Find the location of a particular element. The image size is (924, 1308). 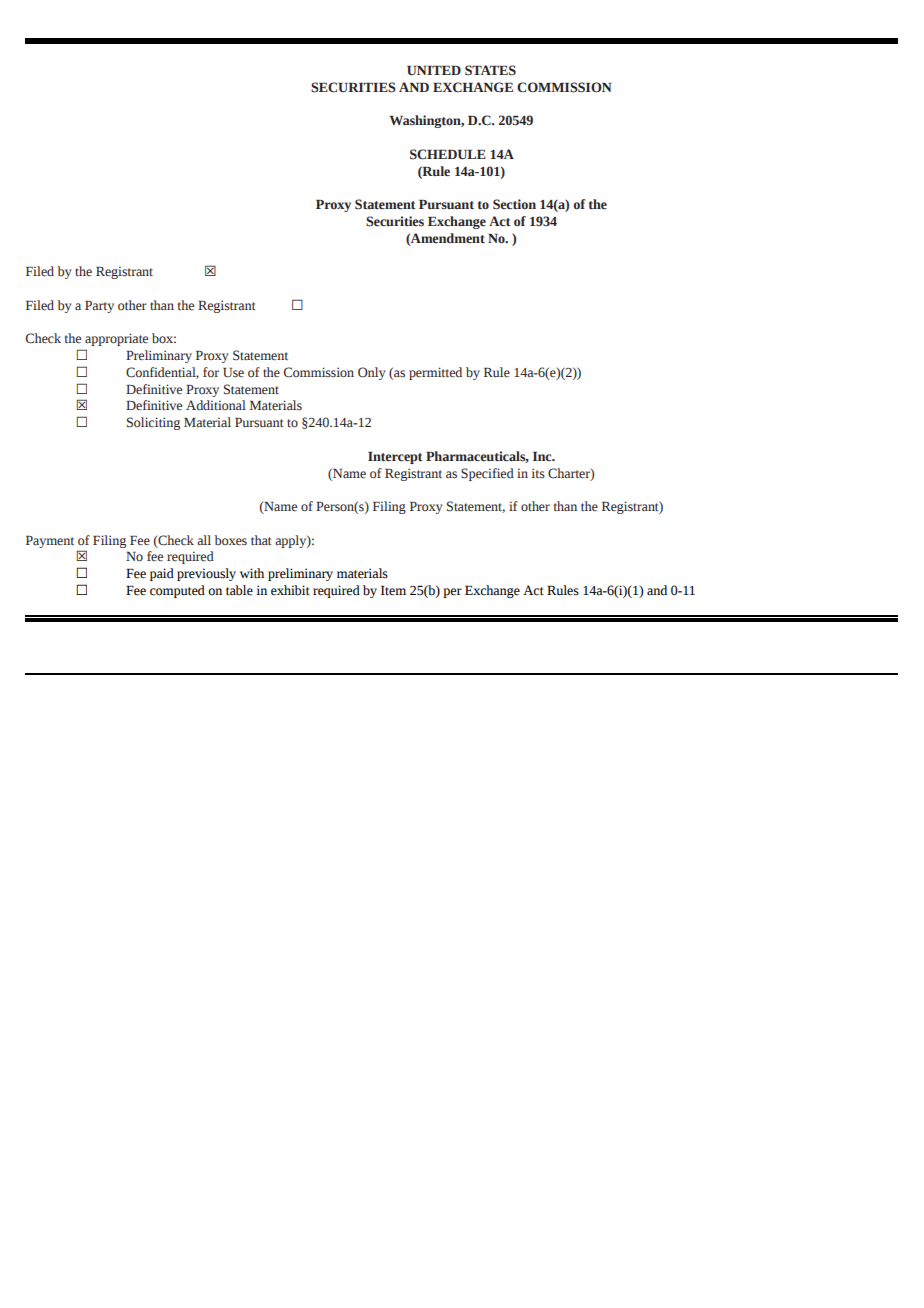

UNITED is located at coordinates (434, 71).
